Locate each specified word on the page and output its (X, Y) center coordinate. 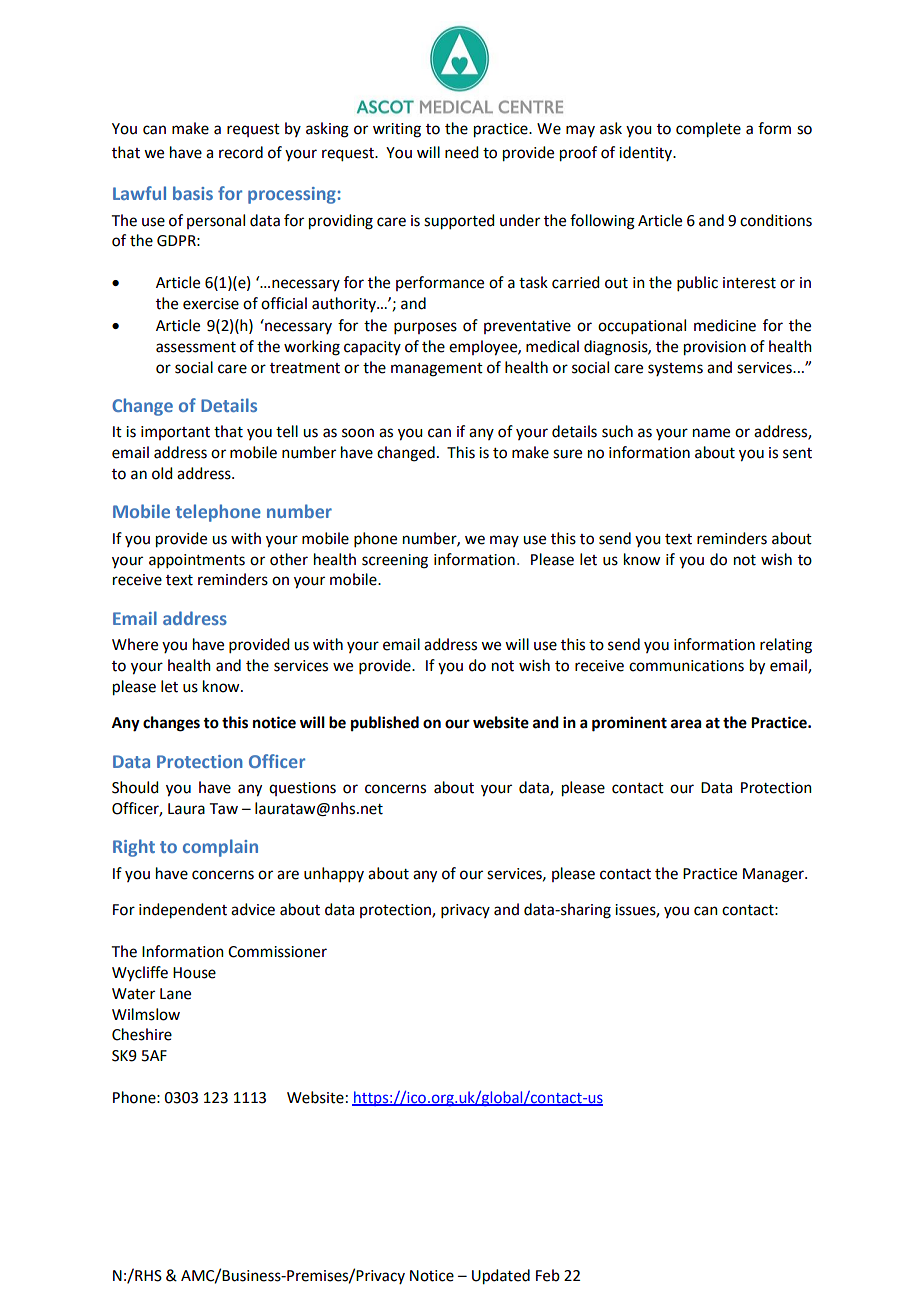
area (686, 724)
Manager (774, 875)
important (175, 433)
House (194, 973)
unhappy (334, 874)
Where (135, 644)
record (241, 152)
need (461, 152)
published (385, 724)
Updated (501, 1277)
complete (708, 130)
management (437, 370)
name (711, 433)
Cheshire (142, 1034)
